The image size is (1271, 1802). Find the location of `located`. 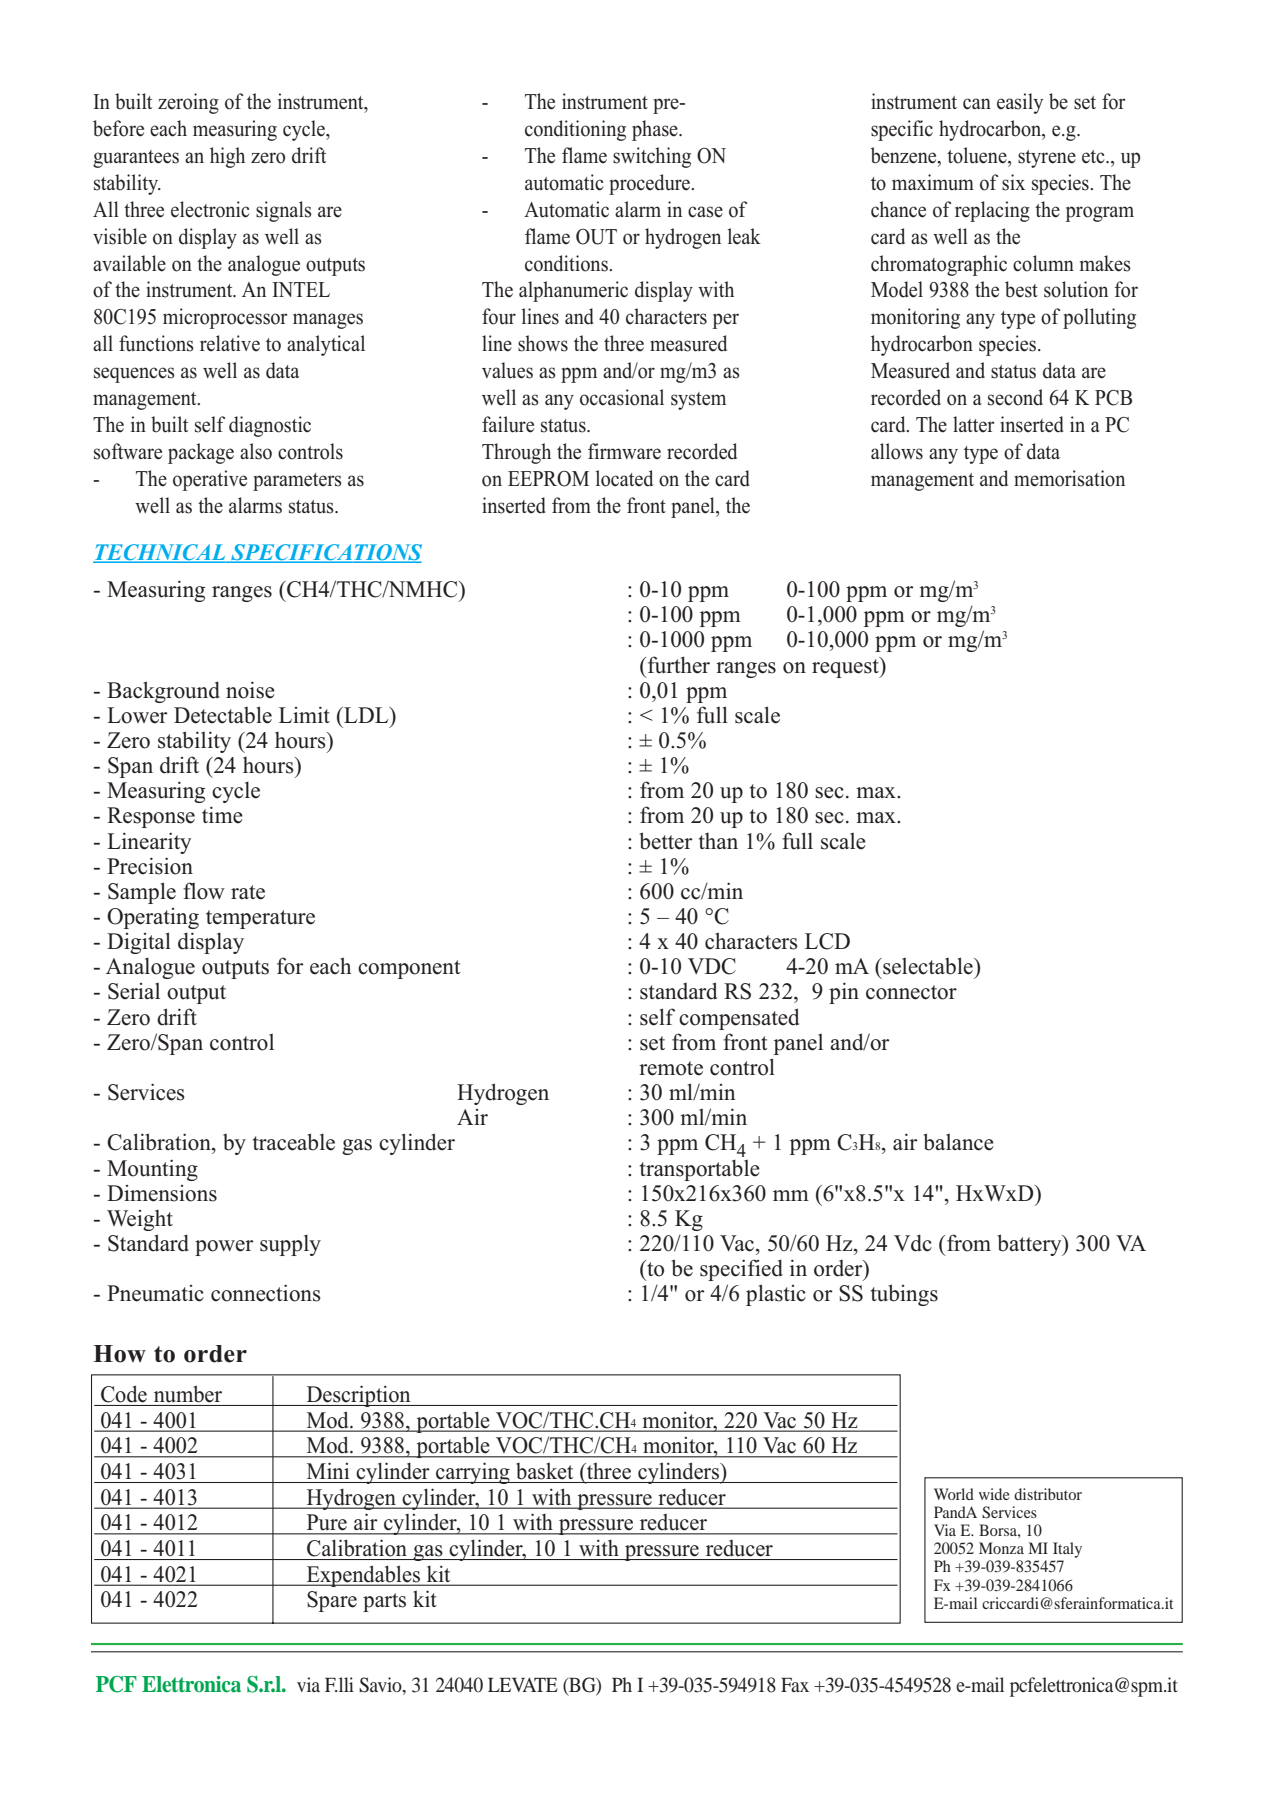

located is located at coordinates (624, 478).
